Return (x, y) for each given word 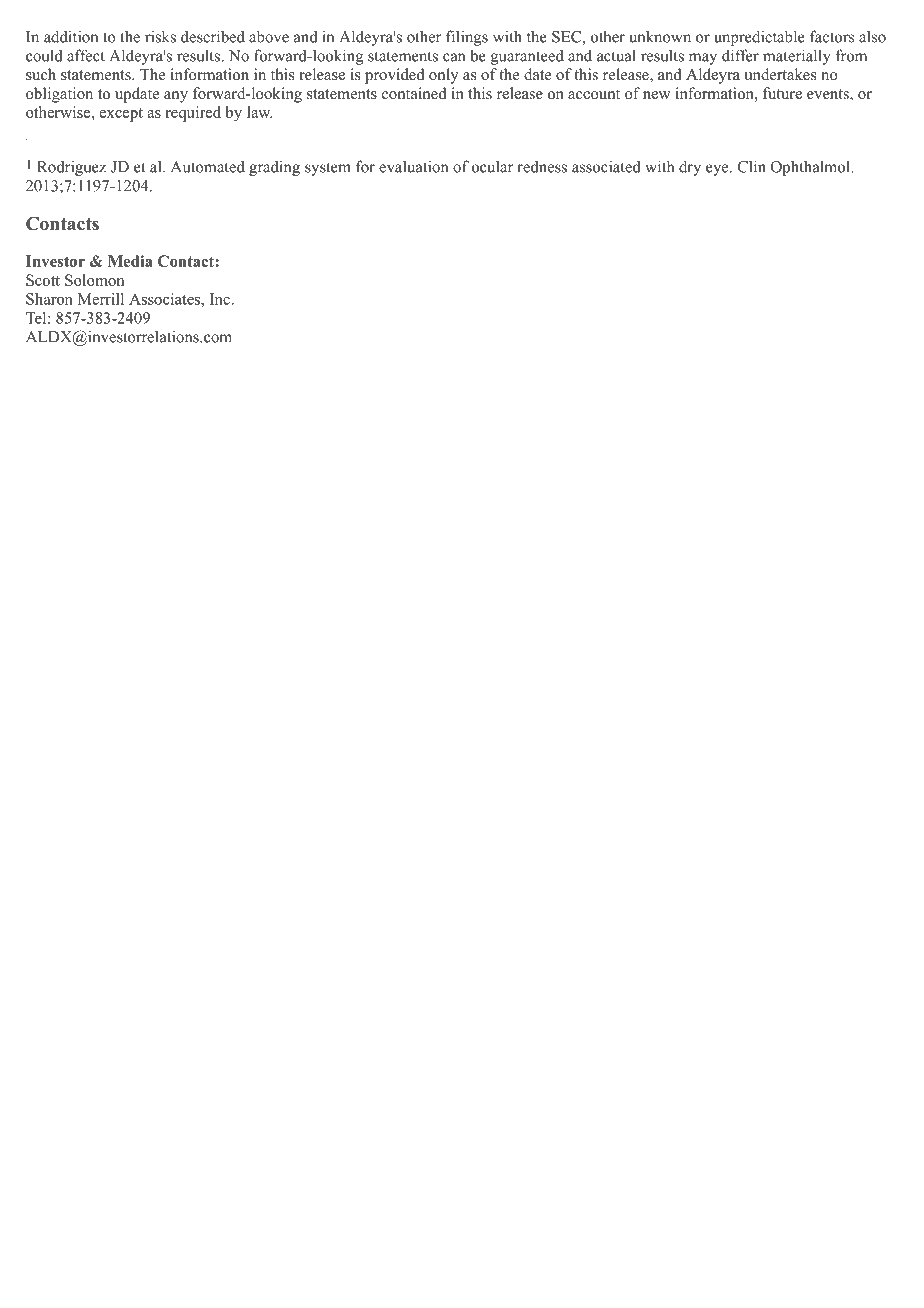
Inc (221, 299)
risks (160, 36)
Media (130, 261)
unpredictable (759, 38)
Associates (165, 299)
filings (467, 38)
